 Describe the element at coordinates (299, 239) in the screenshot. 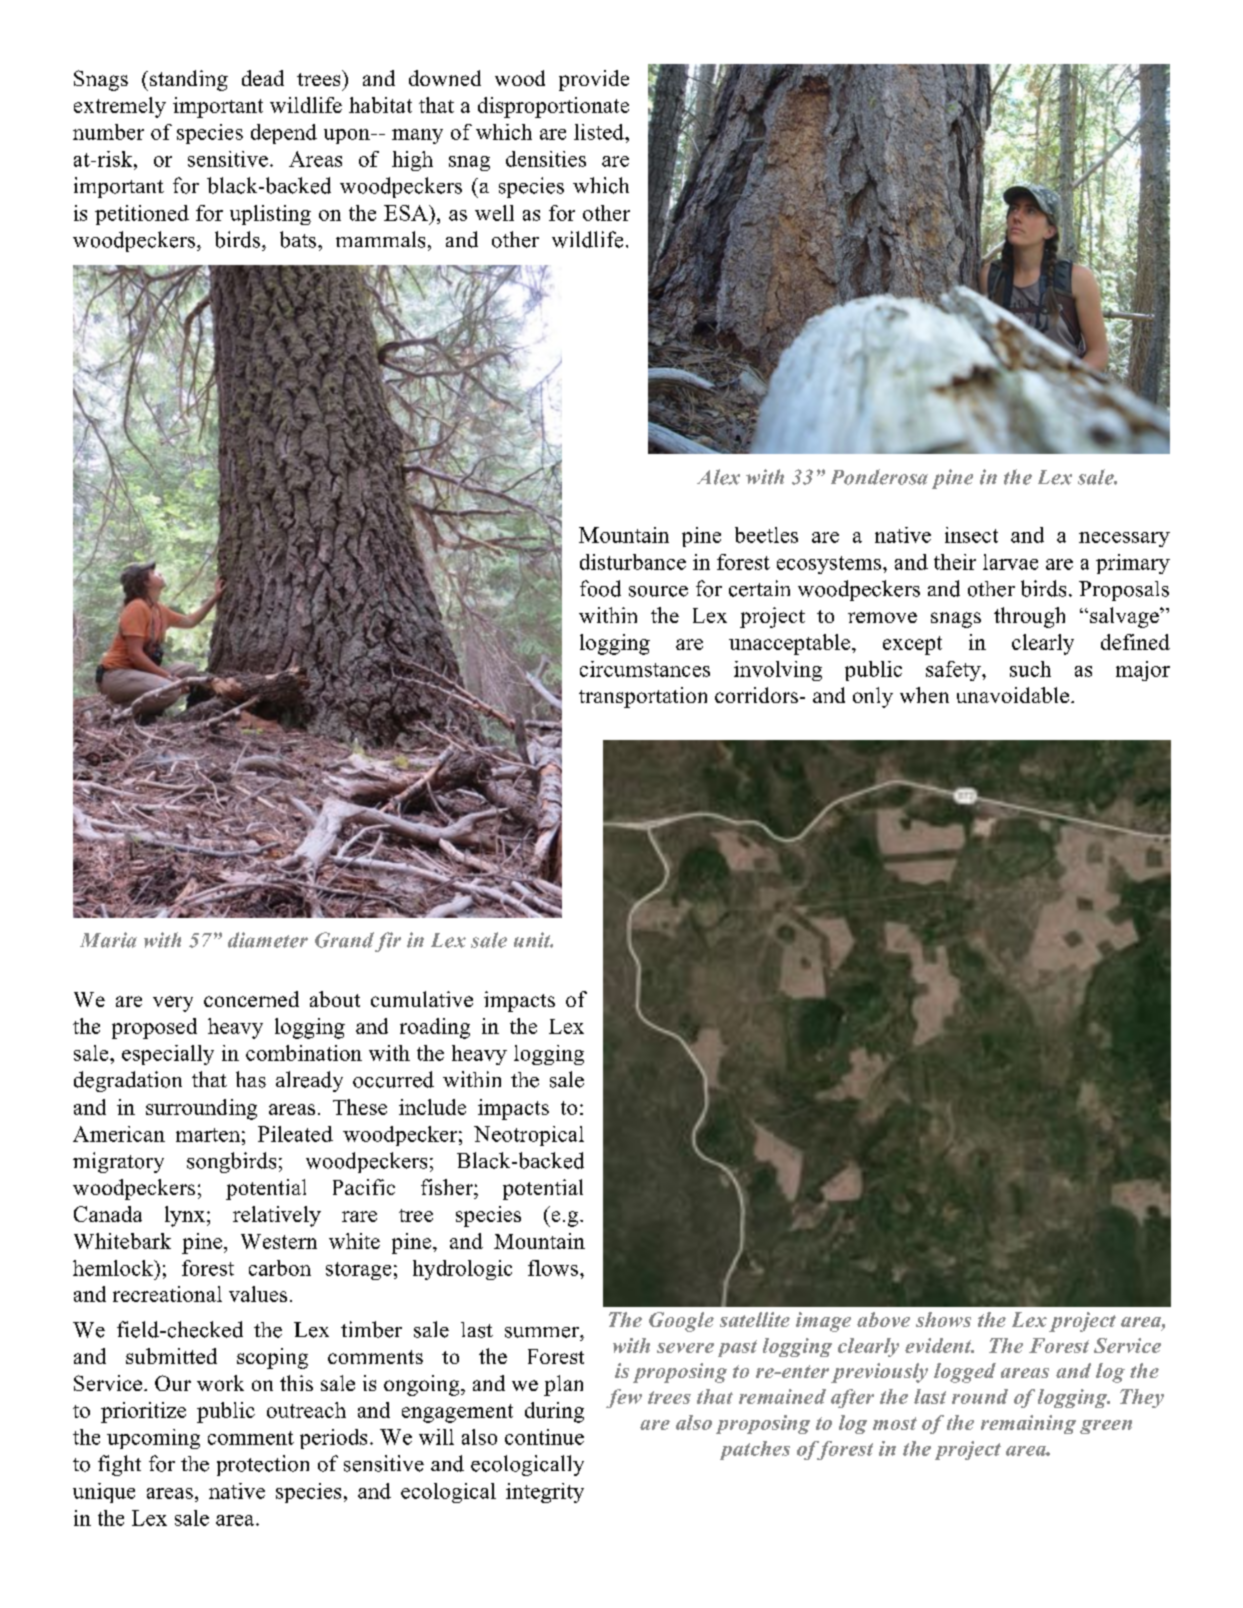

I see `bats` at that location.
